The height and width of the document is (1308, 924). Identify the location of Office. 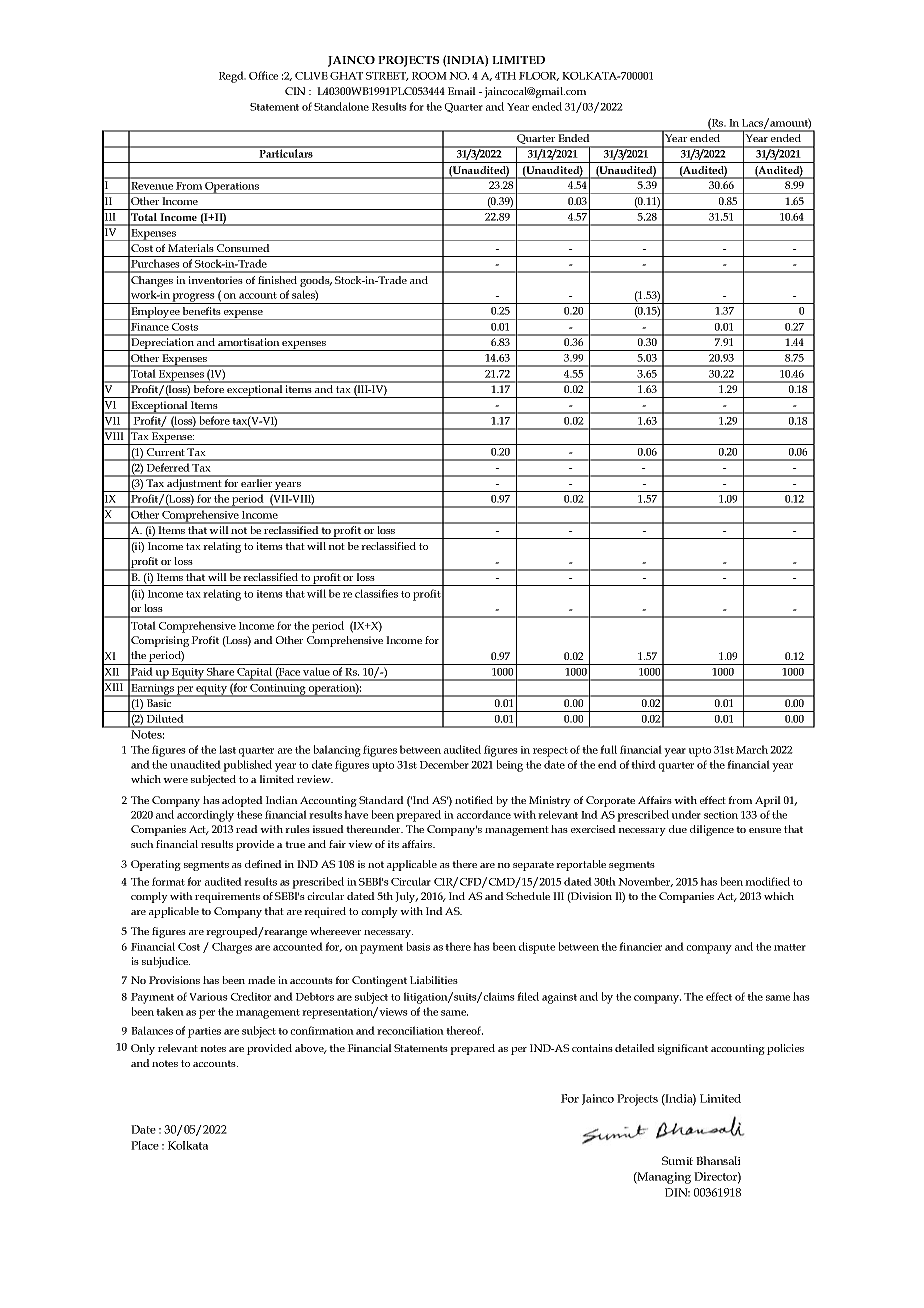
(263, 75).
